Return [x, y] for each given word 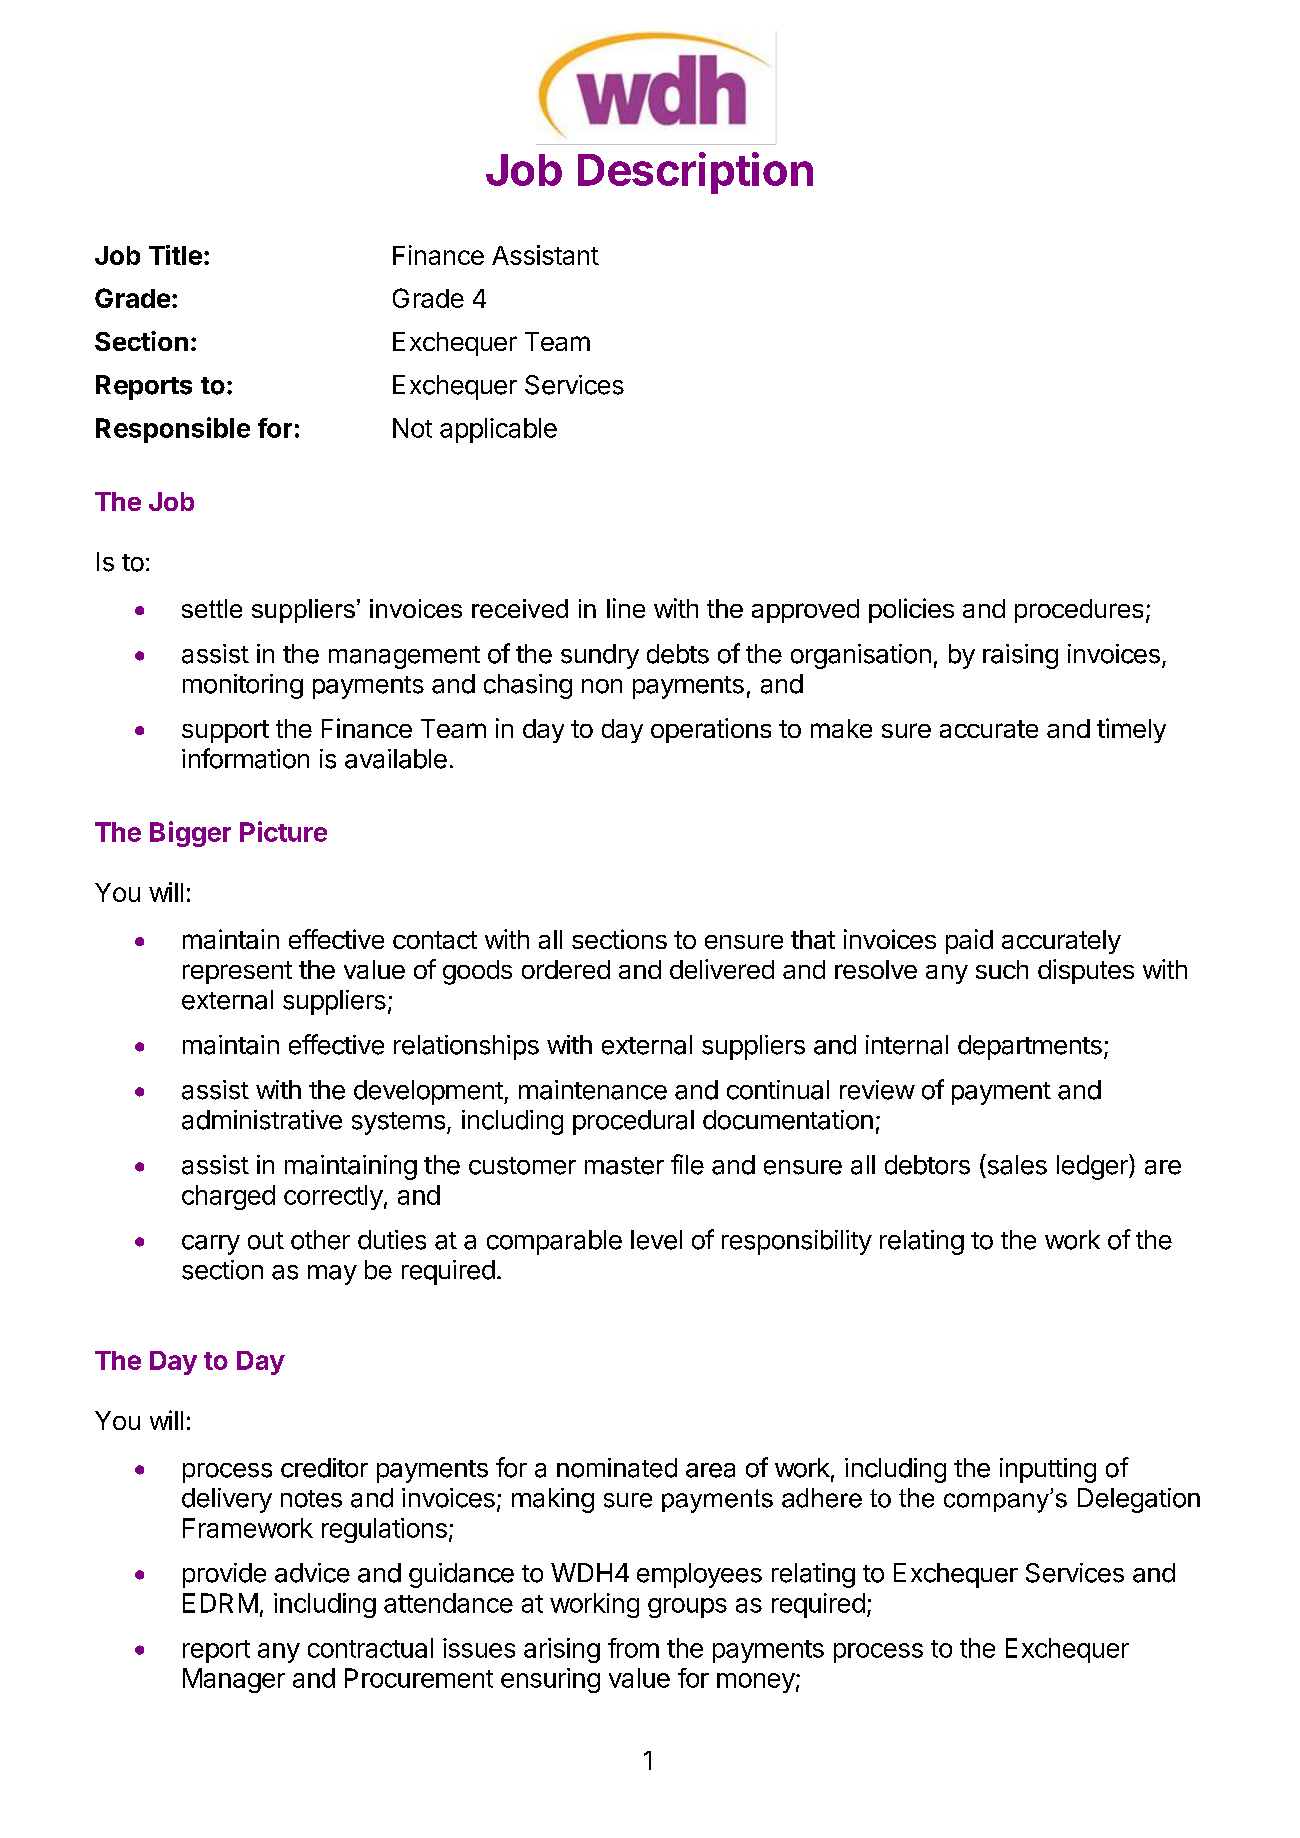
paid [969, 941]
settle [212, 608]
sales [1016, 1164]
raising [1020, 656]
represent [237, 972]
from [633, 1648]
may [332, 1275]
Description [695, 173]
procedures [1079, 611]
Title [175, 255]
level [656, 1240]
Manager [234, 1680]
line [626, 608]
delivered [722, 969]
